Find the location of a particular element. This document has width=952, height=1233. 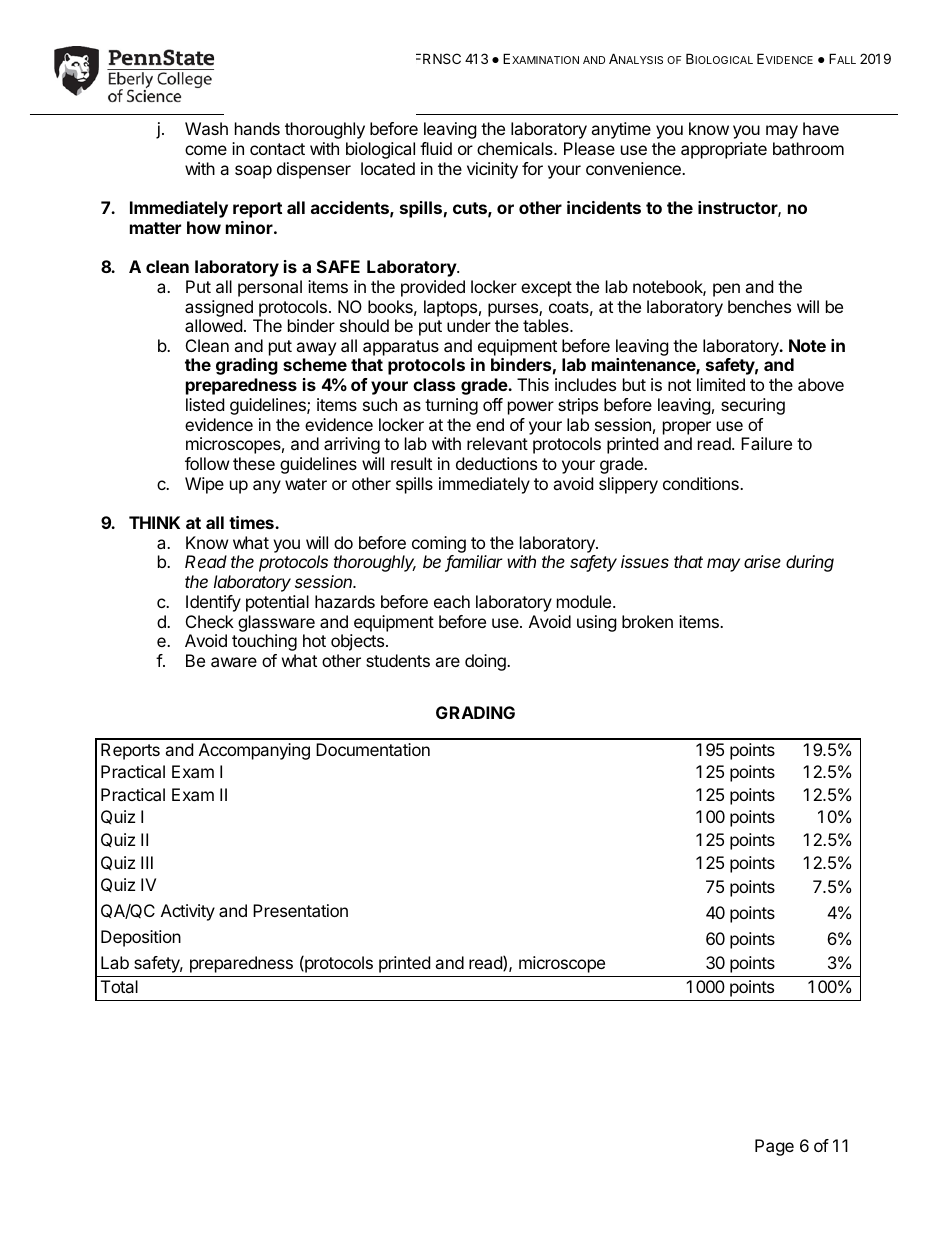

deductions is located at coordinates (496, 463).
